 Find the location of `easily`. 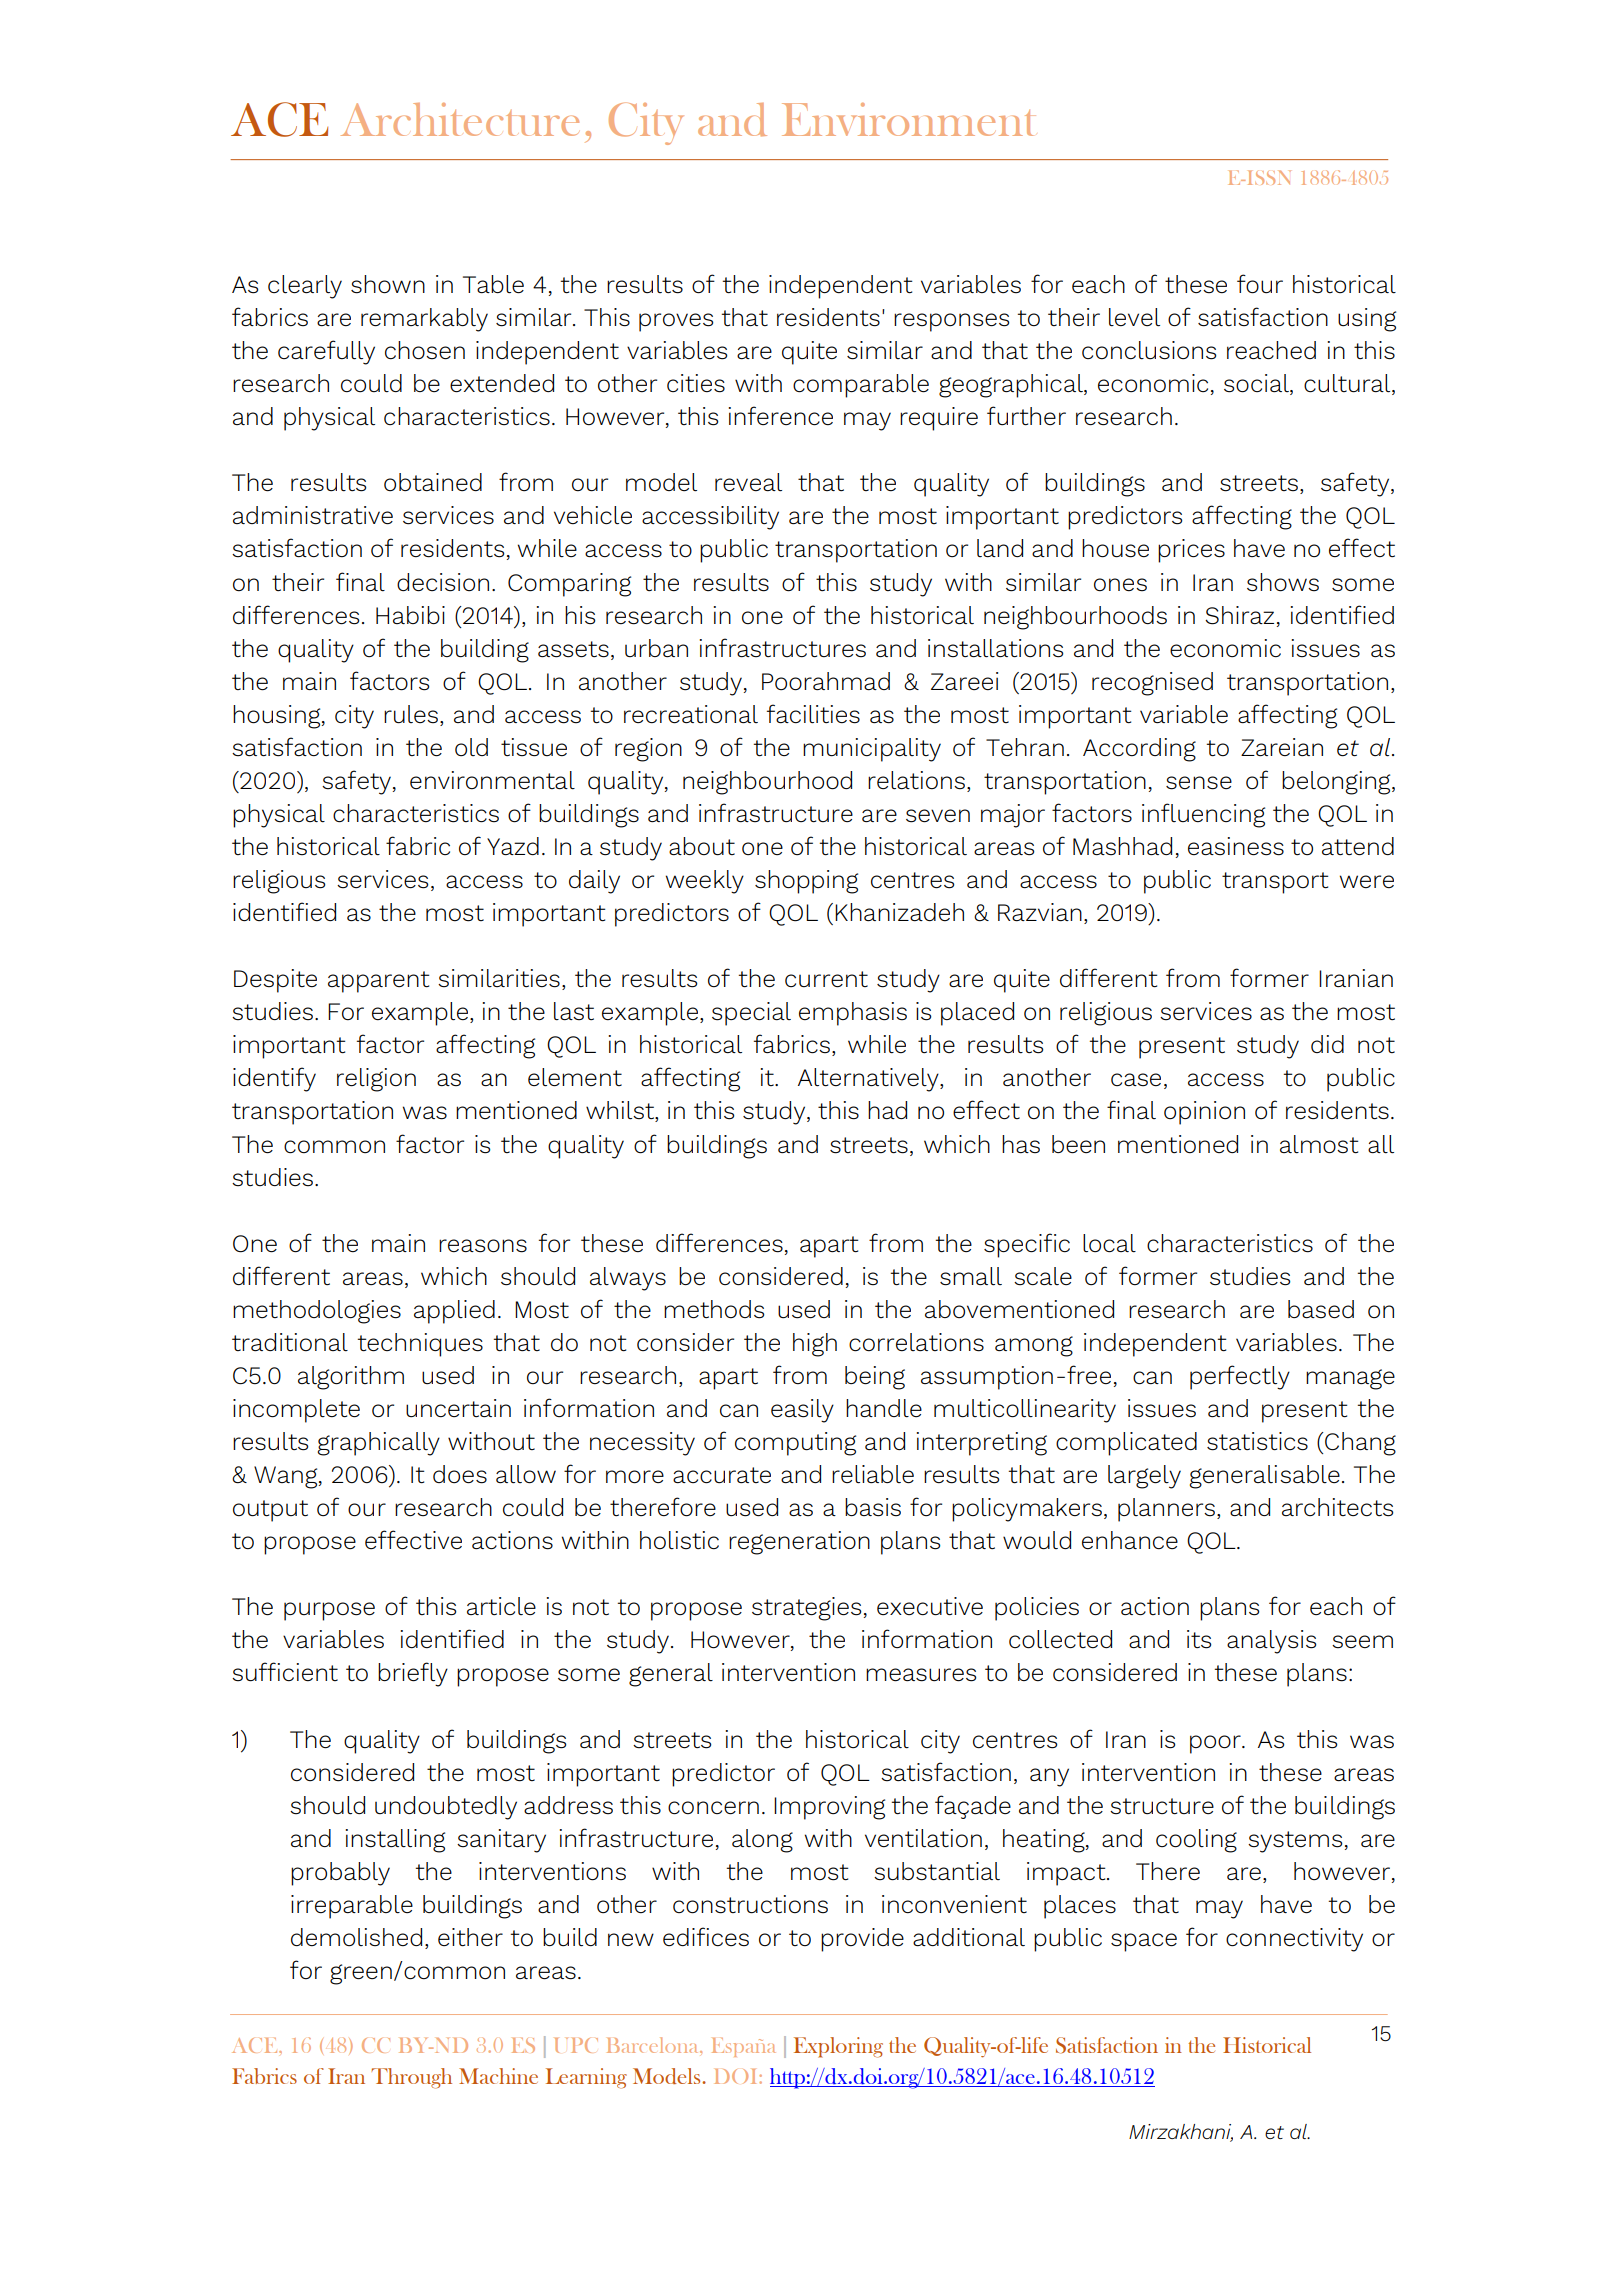

easily is located at coordinates (802, 1411).
